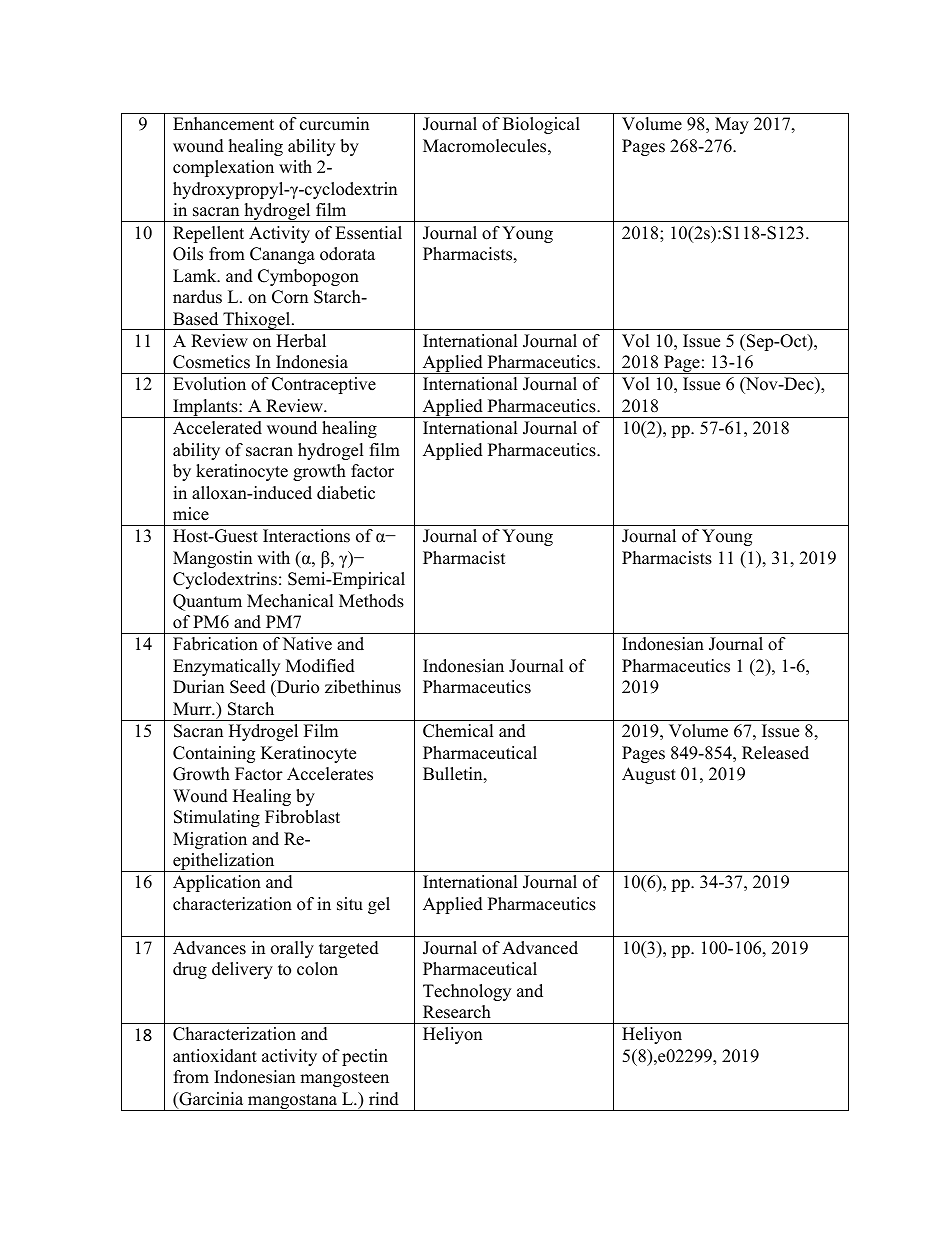  I want to click on Enhancement, so click(223, 124).
